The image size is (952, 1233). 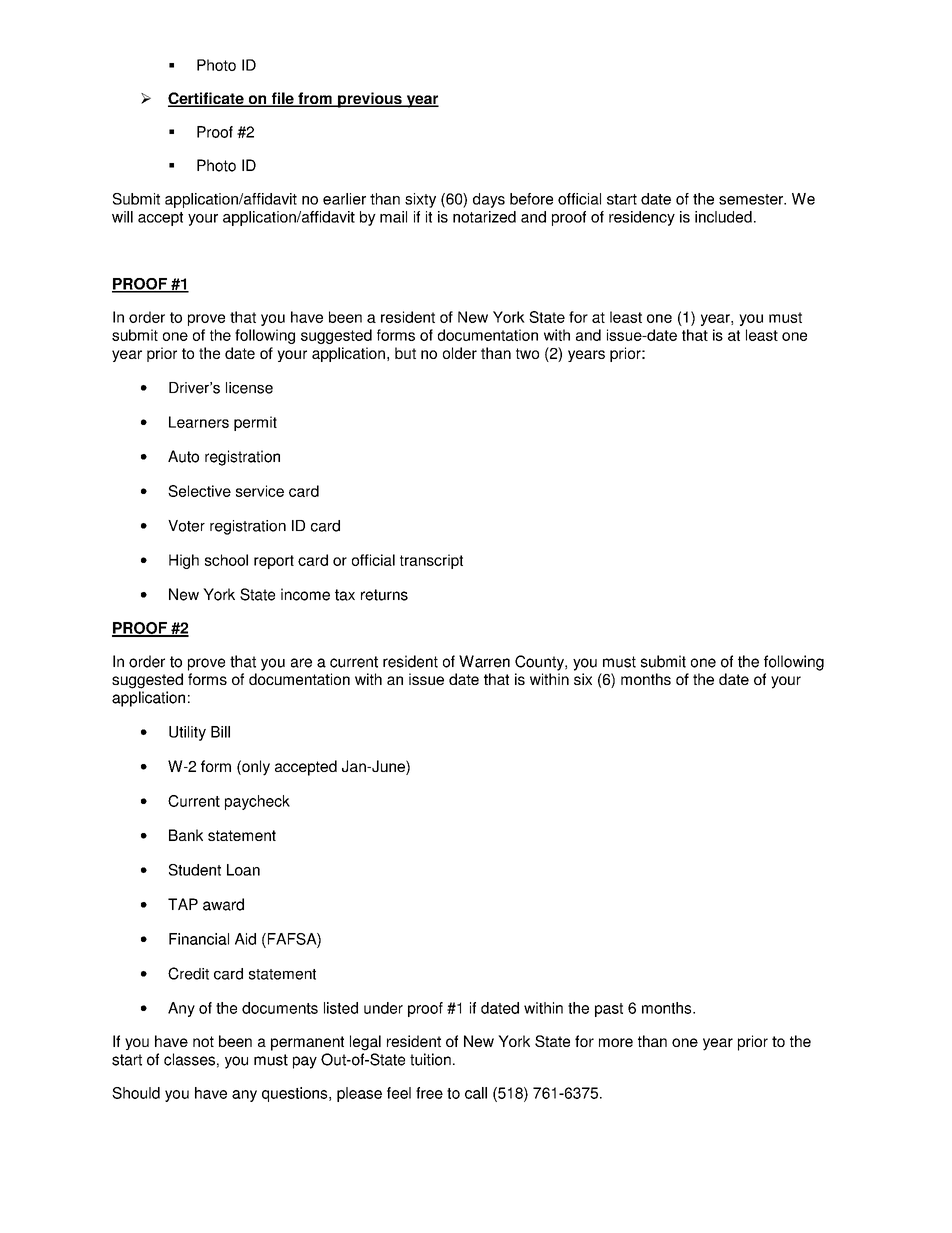 I want to click on semester, so click(x=752, y=199).
